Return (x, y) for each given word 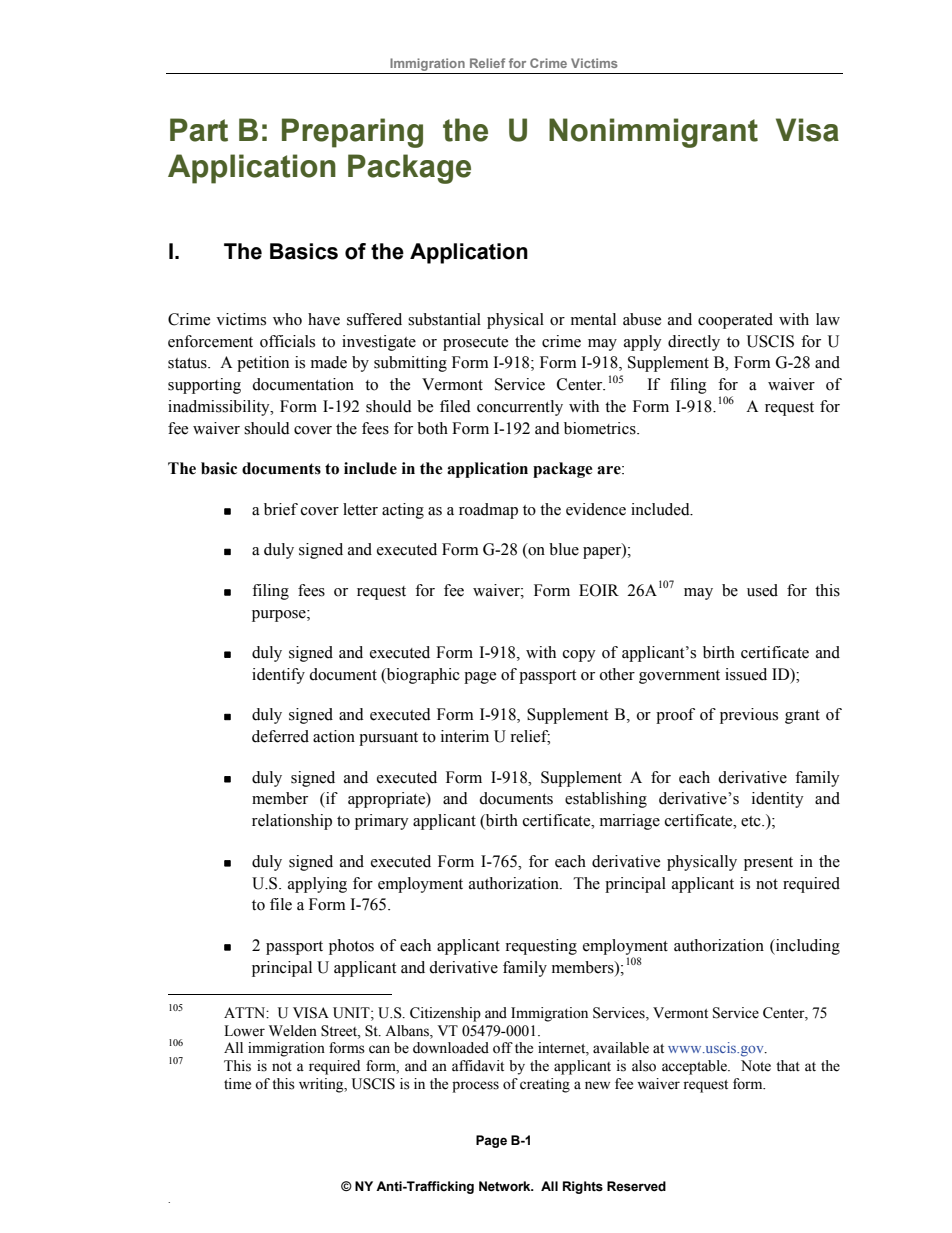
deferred (280, 736)
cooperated (735, 321)
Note (756, 1066)
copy (579, 656)
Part (199, 130)
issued (746, 674)
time (237, 1084)
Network (506, 1186)
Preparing (352, 133)
